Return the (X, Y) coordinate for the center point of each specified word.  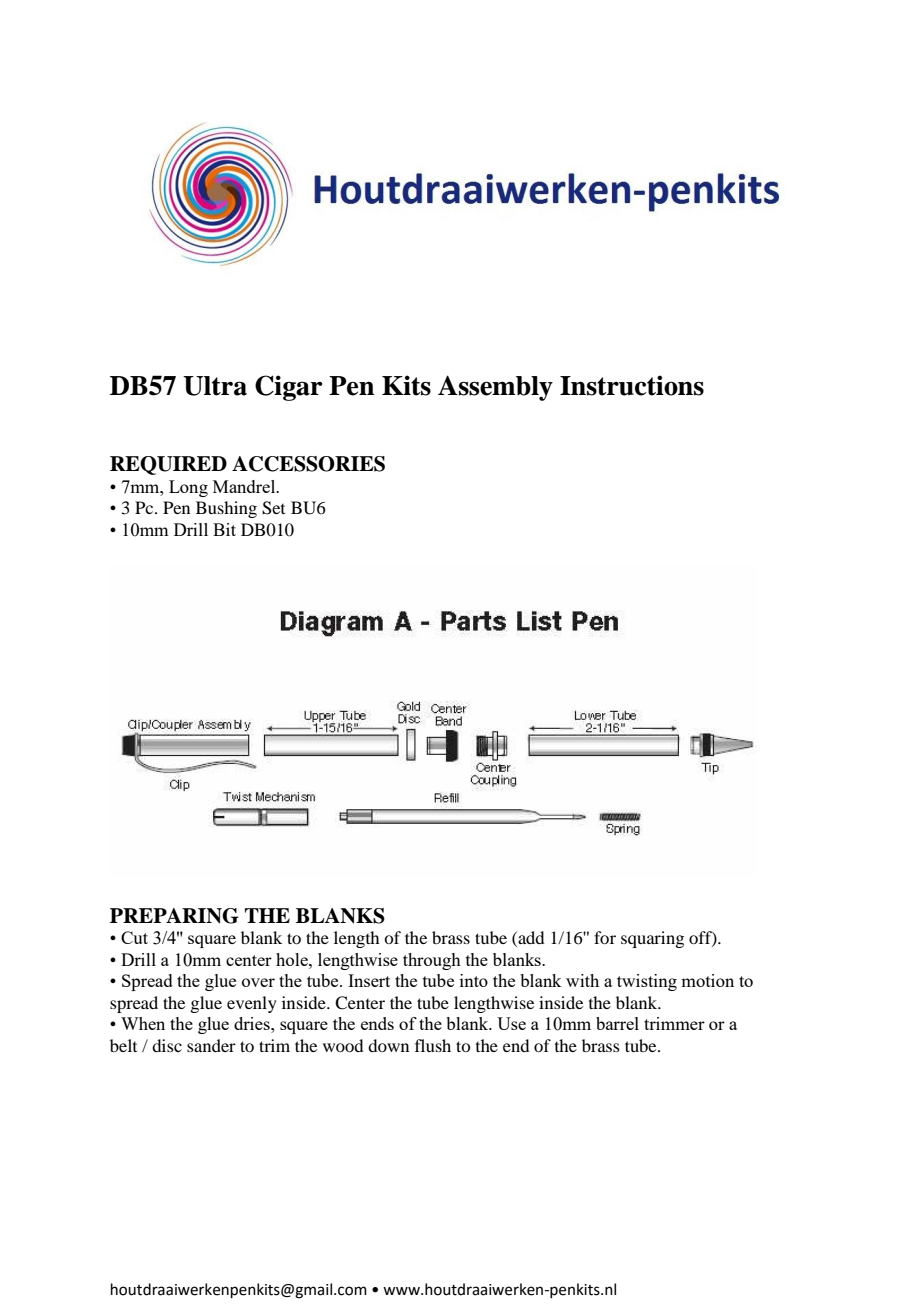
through (432, 961)
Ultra (215, 386)
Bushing (226, 509)
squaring (652, 939)
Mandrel (245, 486)
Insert (369, 980)
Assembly (495, 388)
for (605, 937)
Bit (224, 529)
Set (273, 508)
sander (211, 1045)
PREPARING (174, 916)
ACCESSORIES (308, 464)
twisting (647, 982)
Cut (134, 937)
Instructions (632, 385)
